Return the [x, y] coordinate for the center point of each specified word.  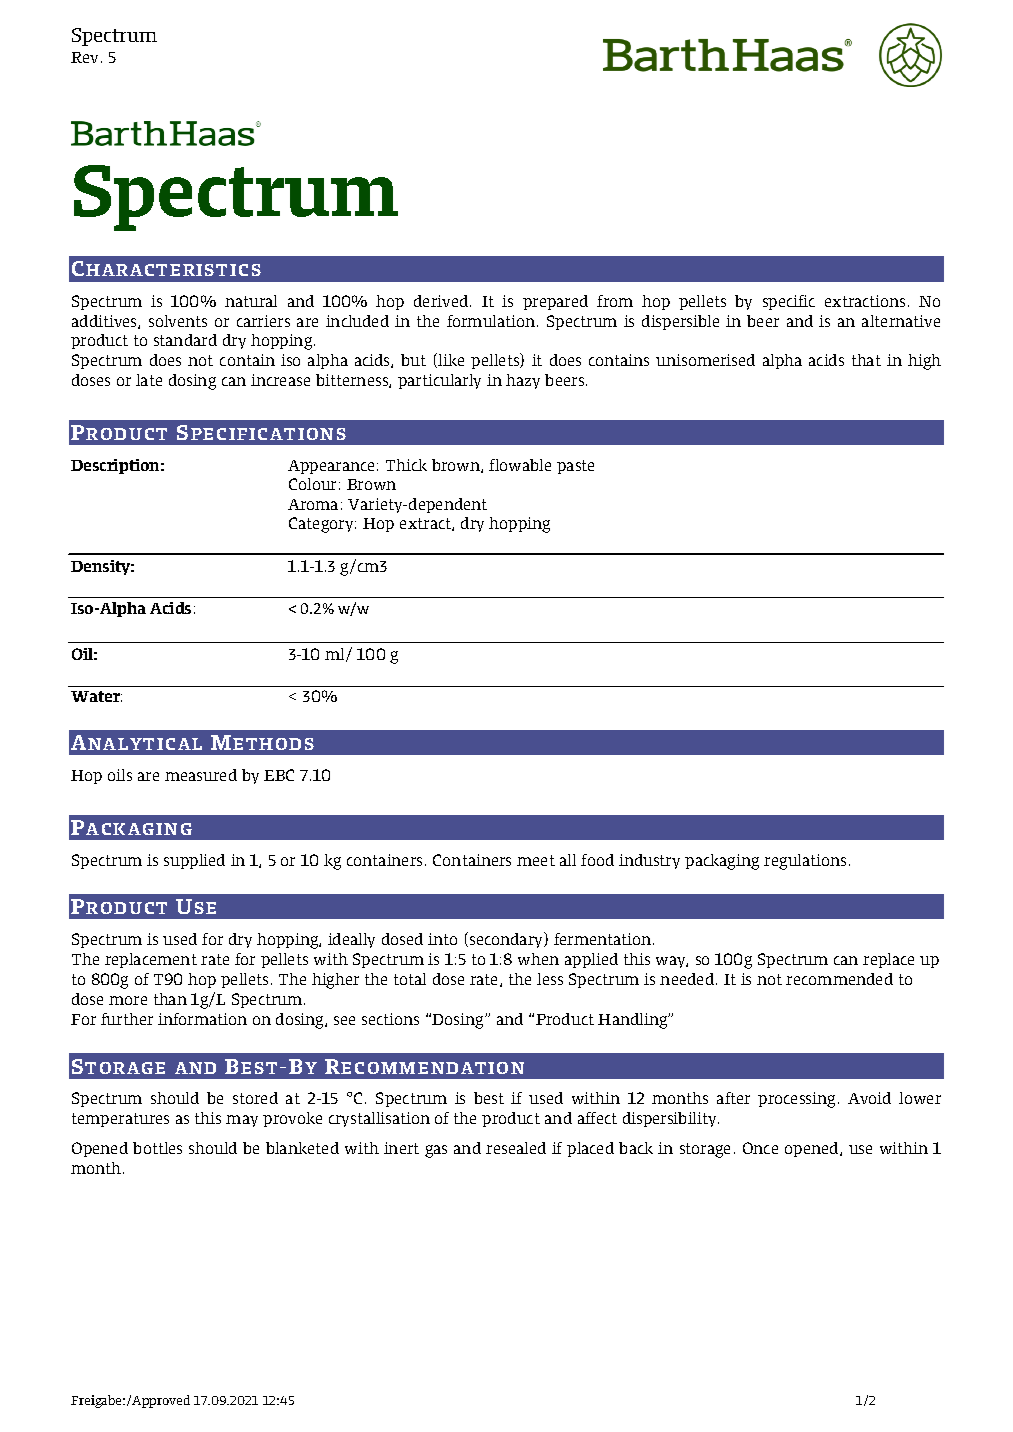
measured [201, 775]
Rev [86, 57]
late [149, 380]
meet [536, 860]
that [866, 360]
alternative [901, 321]
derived [442, 301]
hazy [523, 381]
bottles [157, 1148]
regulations [805, 862]
